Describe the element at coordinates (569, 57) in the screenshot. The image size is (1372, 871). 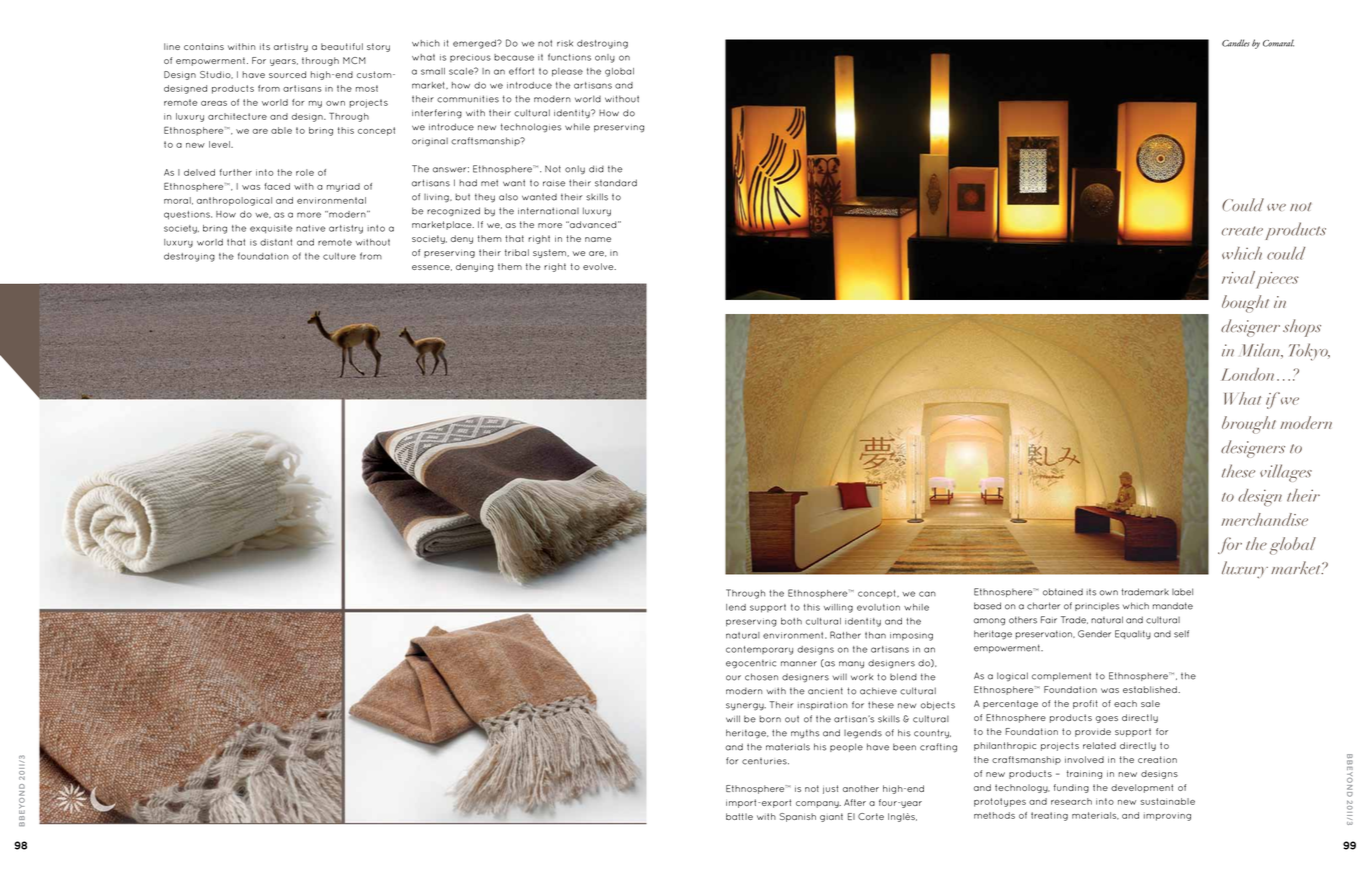
I see `functions` at that location.
